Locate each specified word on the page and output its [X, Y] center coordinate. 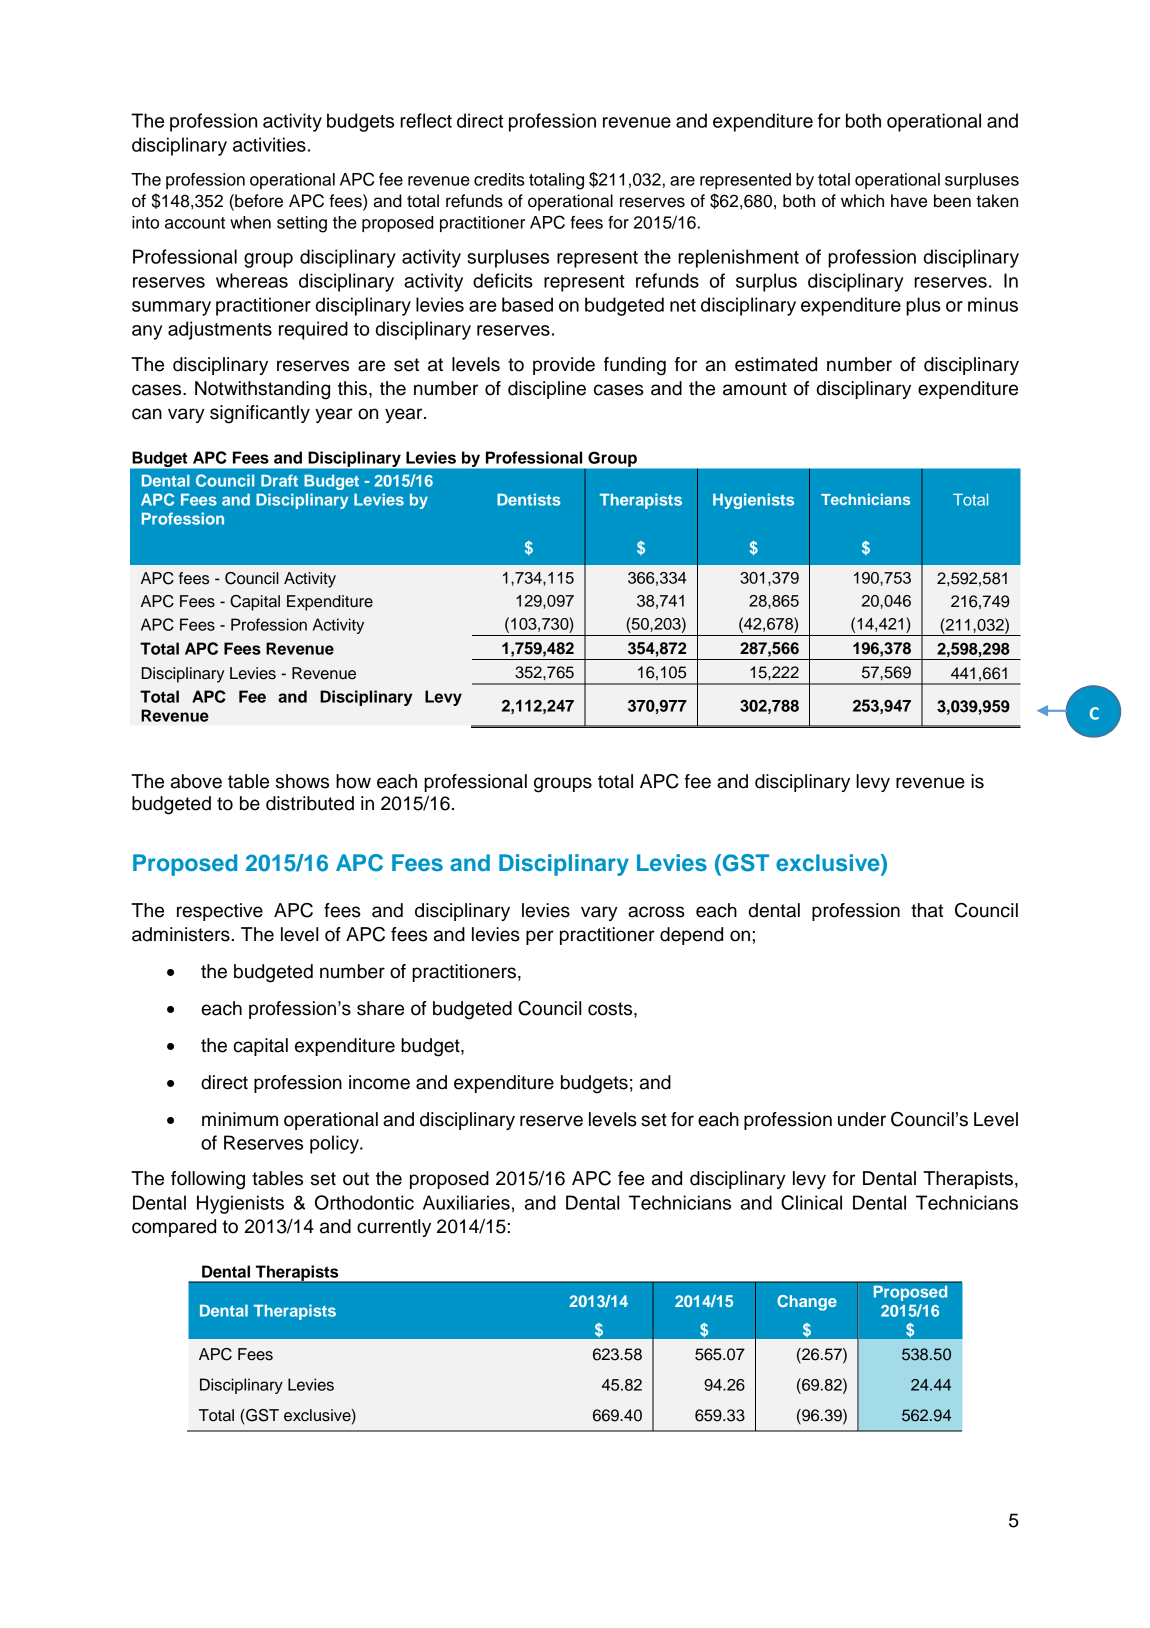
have [909, 201]
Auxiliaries [466, 1202]
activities [269, 144]
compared [174, 1228]
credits [499, 179]
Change [807, 1303]
